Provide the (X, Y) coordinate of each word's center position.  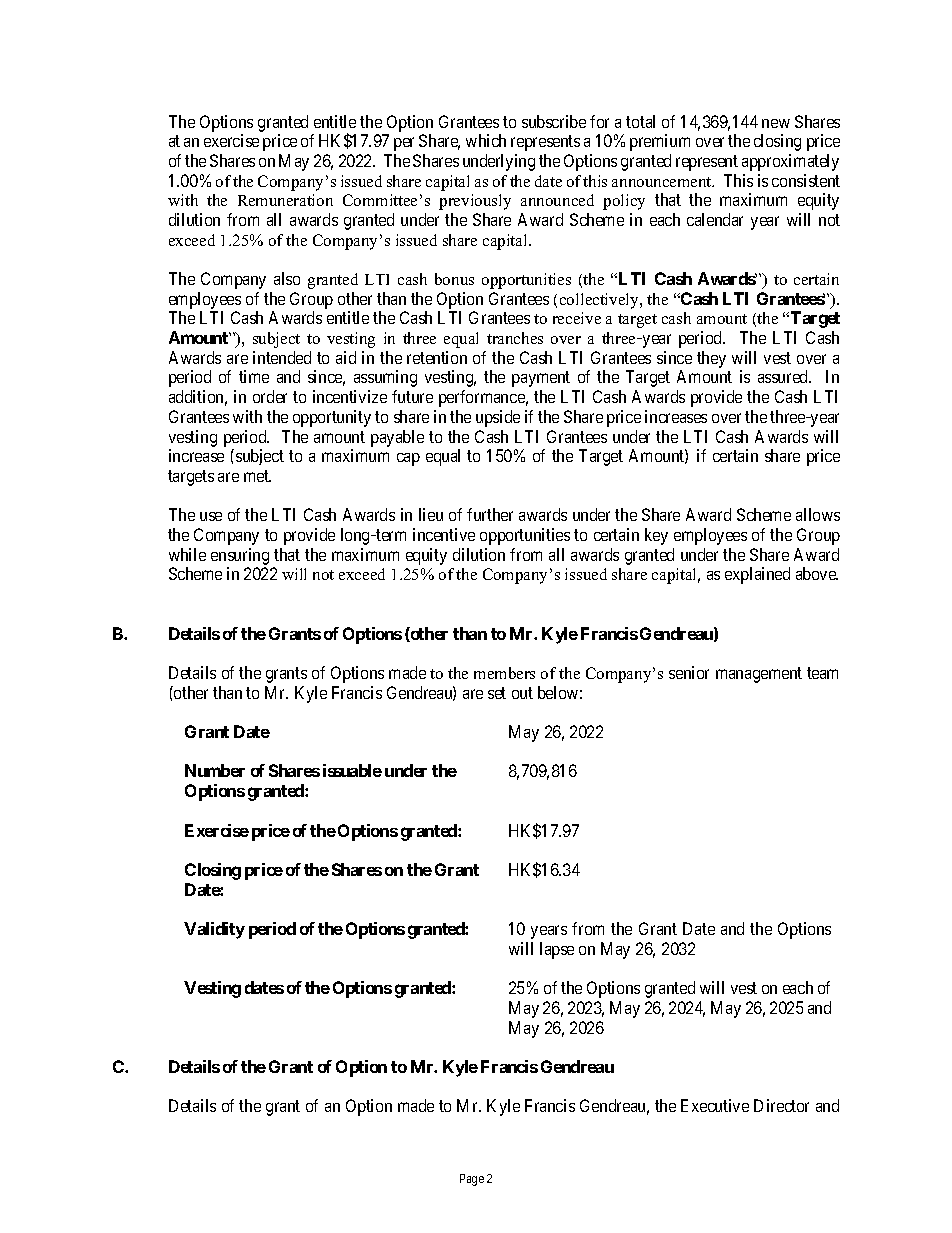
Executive (715, 1105)
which (486, 140)
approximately (790, 162)
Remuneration (285, 200)
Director (781, 1105)
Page (472, 1180)
